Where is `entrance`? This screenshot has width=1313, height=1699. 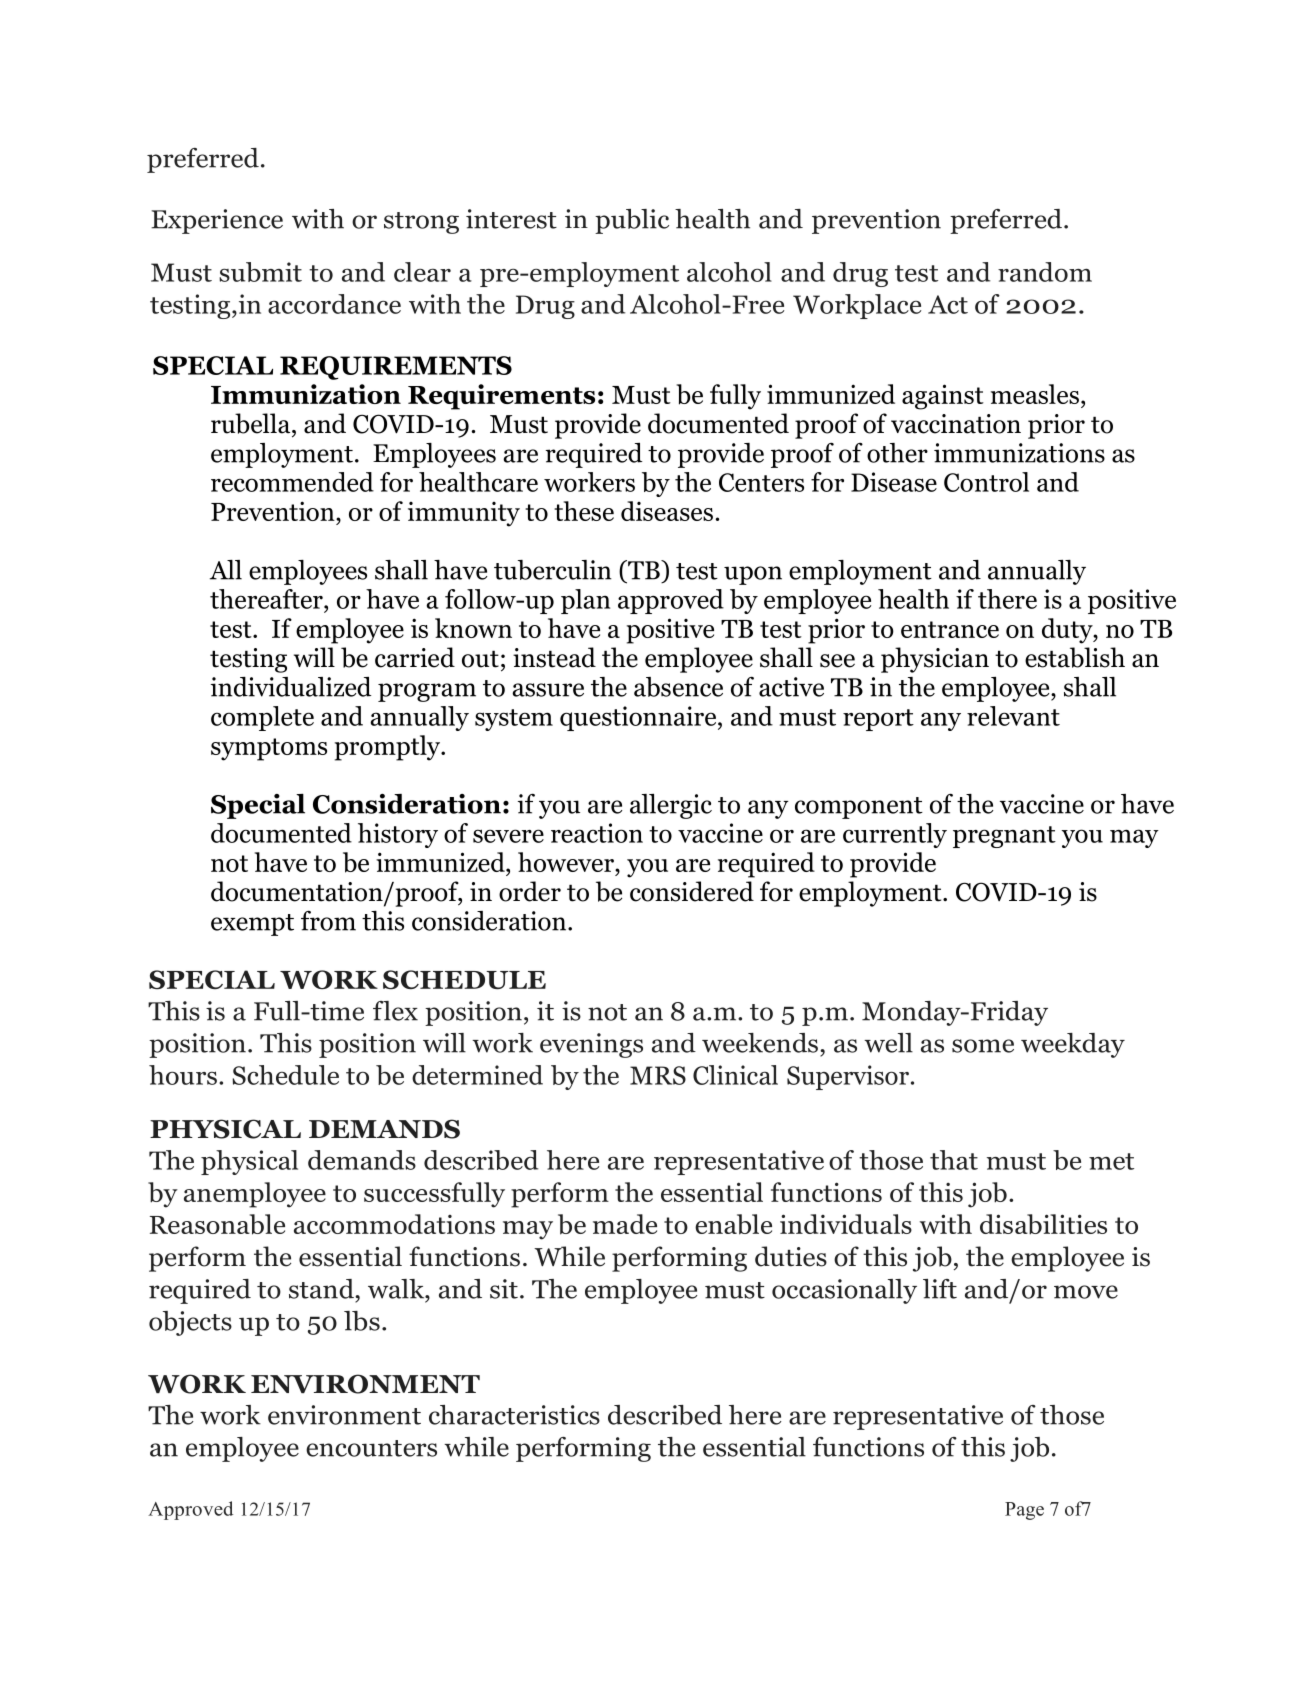
entrance is located at coordinates (950, 629).
